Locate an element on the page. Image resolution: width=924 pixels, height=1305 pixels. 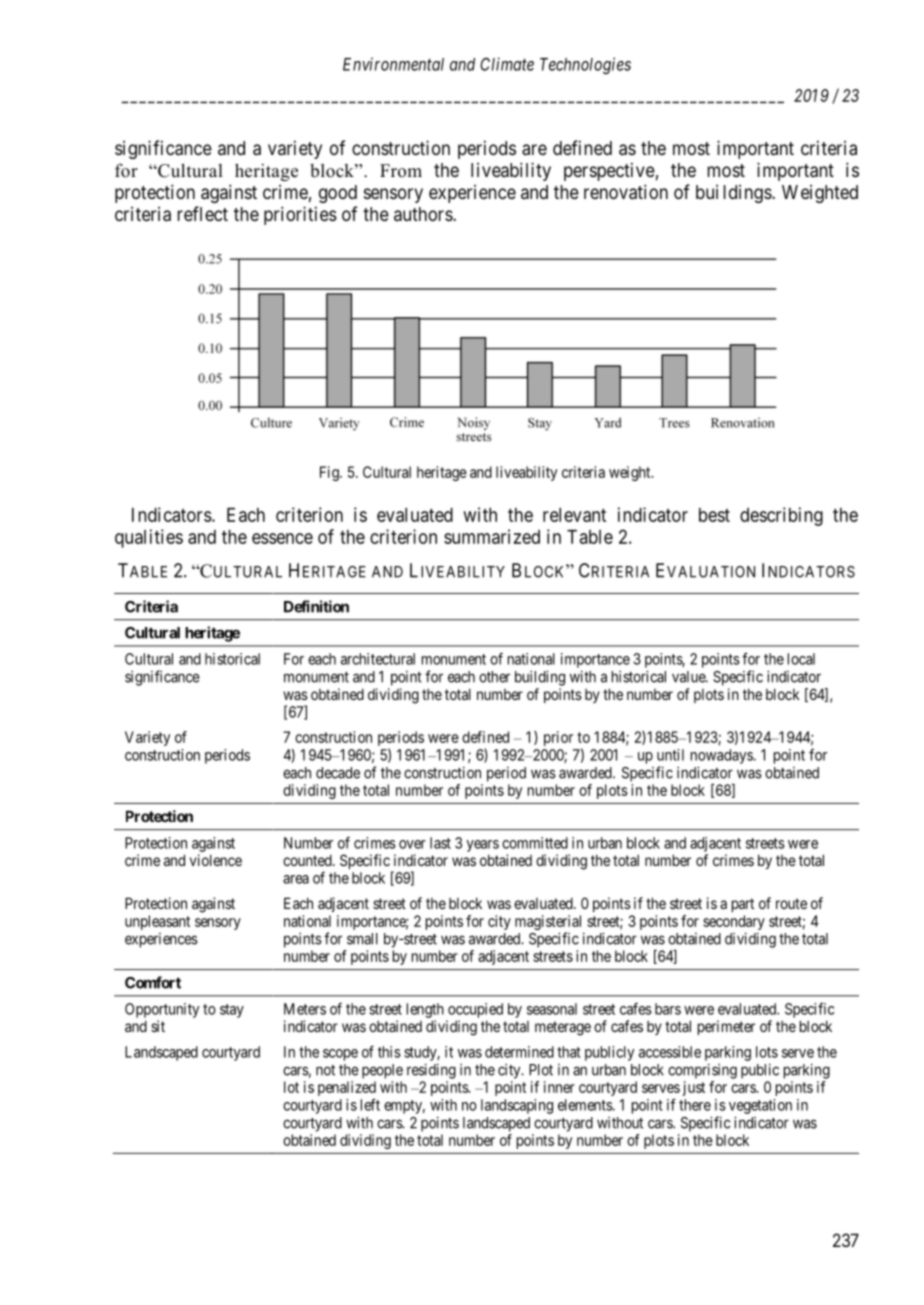
other is located at coordinates (494, 677).
